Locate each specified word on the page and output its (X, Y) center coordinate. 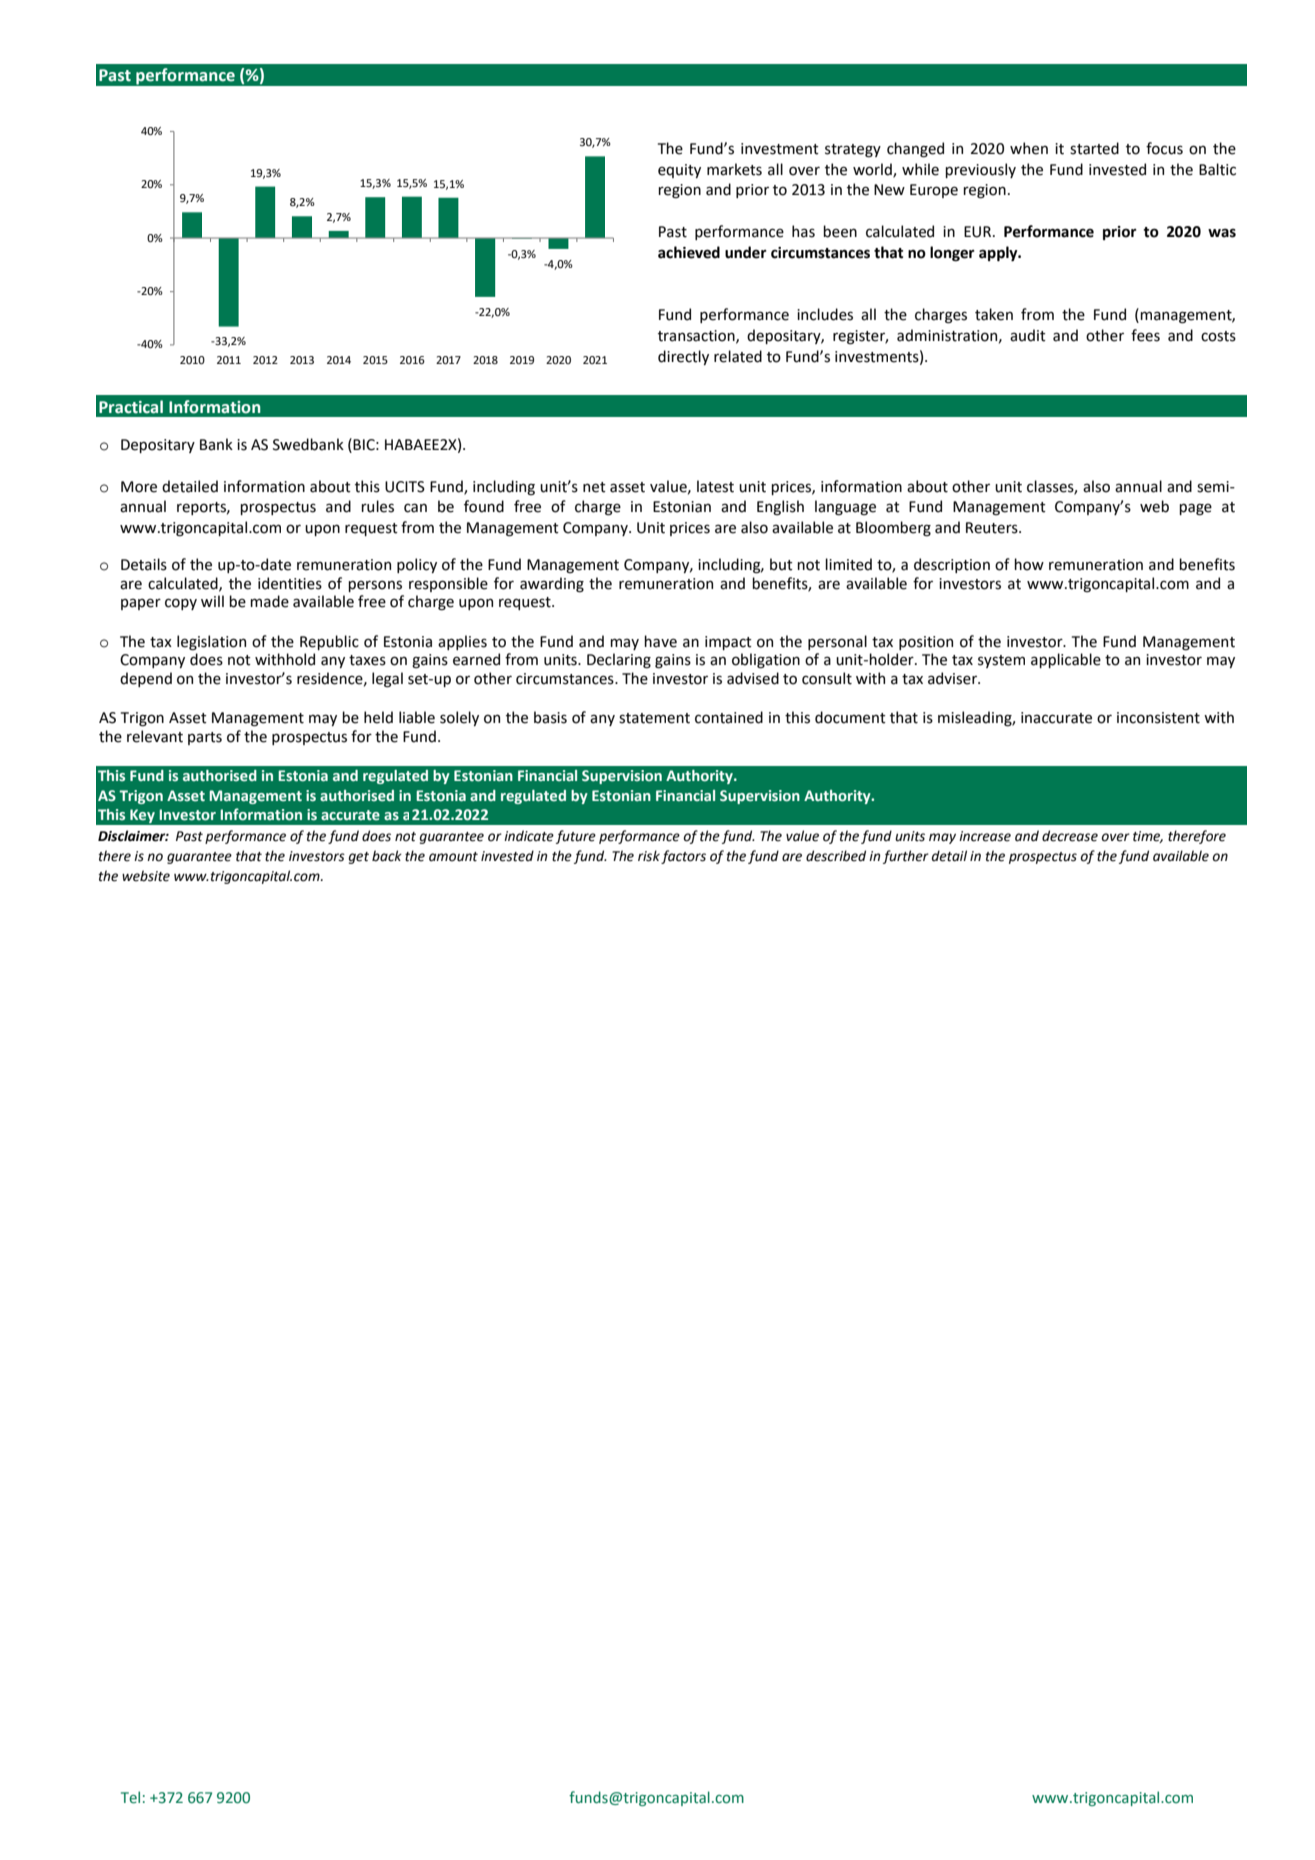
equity (679, 171)
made (269, 601)
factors (683, 857)
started (1094, 148)
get (359, 858)
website (146, 876)
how (1029, 564)
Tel (130, 1797)
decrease (1070, 836)
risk (649, 856)
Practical (131, 407)
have (660, 641)
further (906, 857)
